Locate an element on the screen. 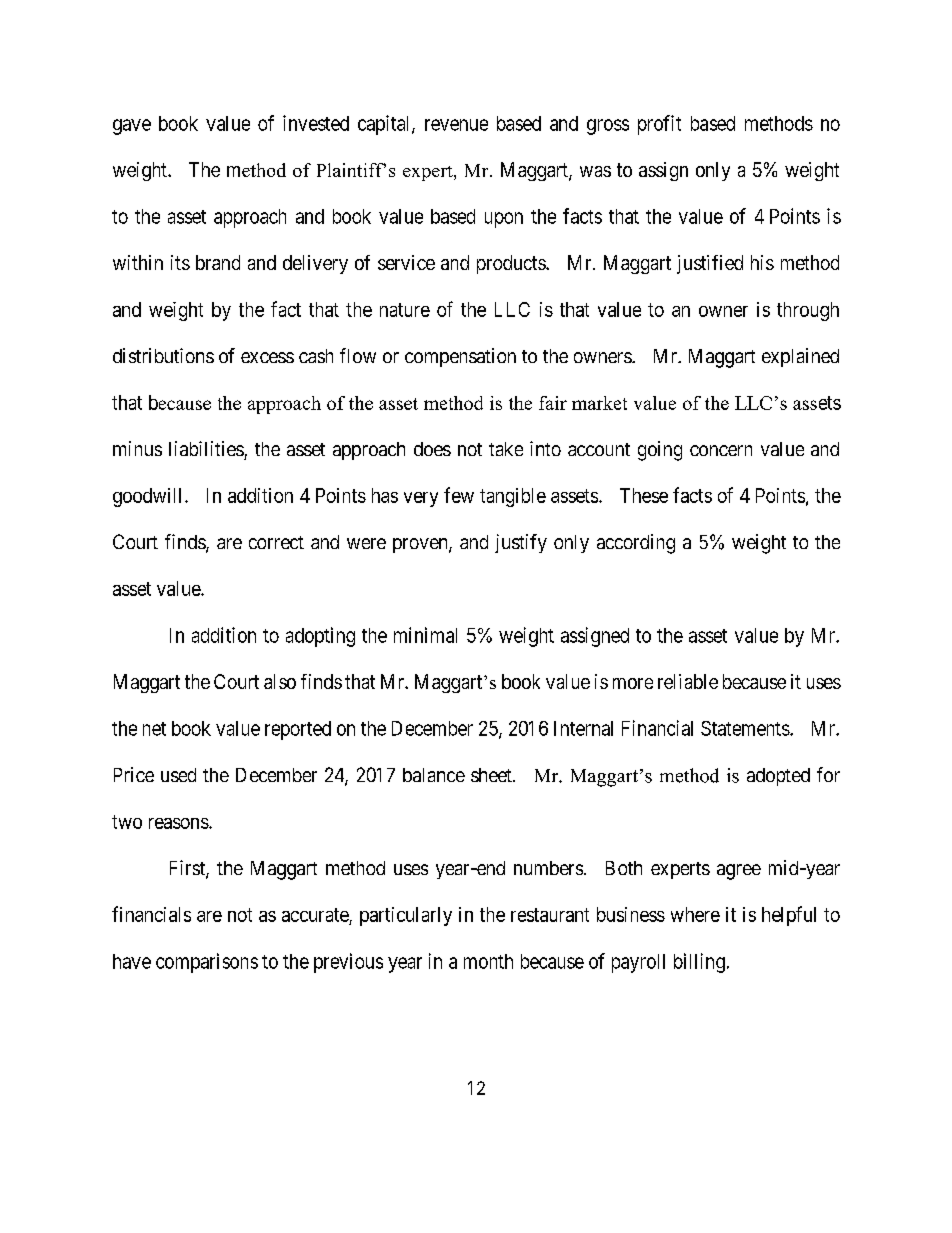 This screenshot has height=1233, width=952. profit is located at coordinates (659, 125).
